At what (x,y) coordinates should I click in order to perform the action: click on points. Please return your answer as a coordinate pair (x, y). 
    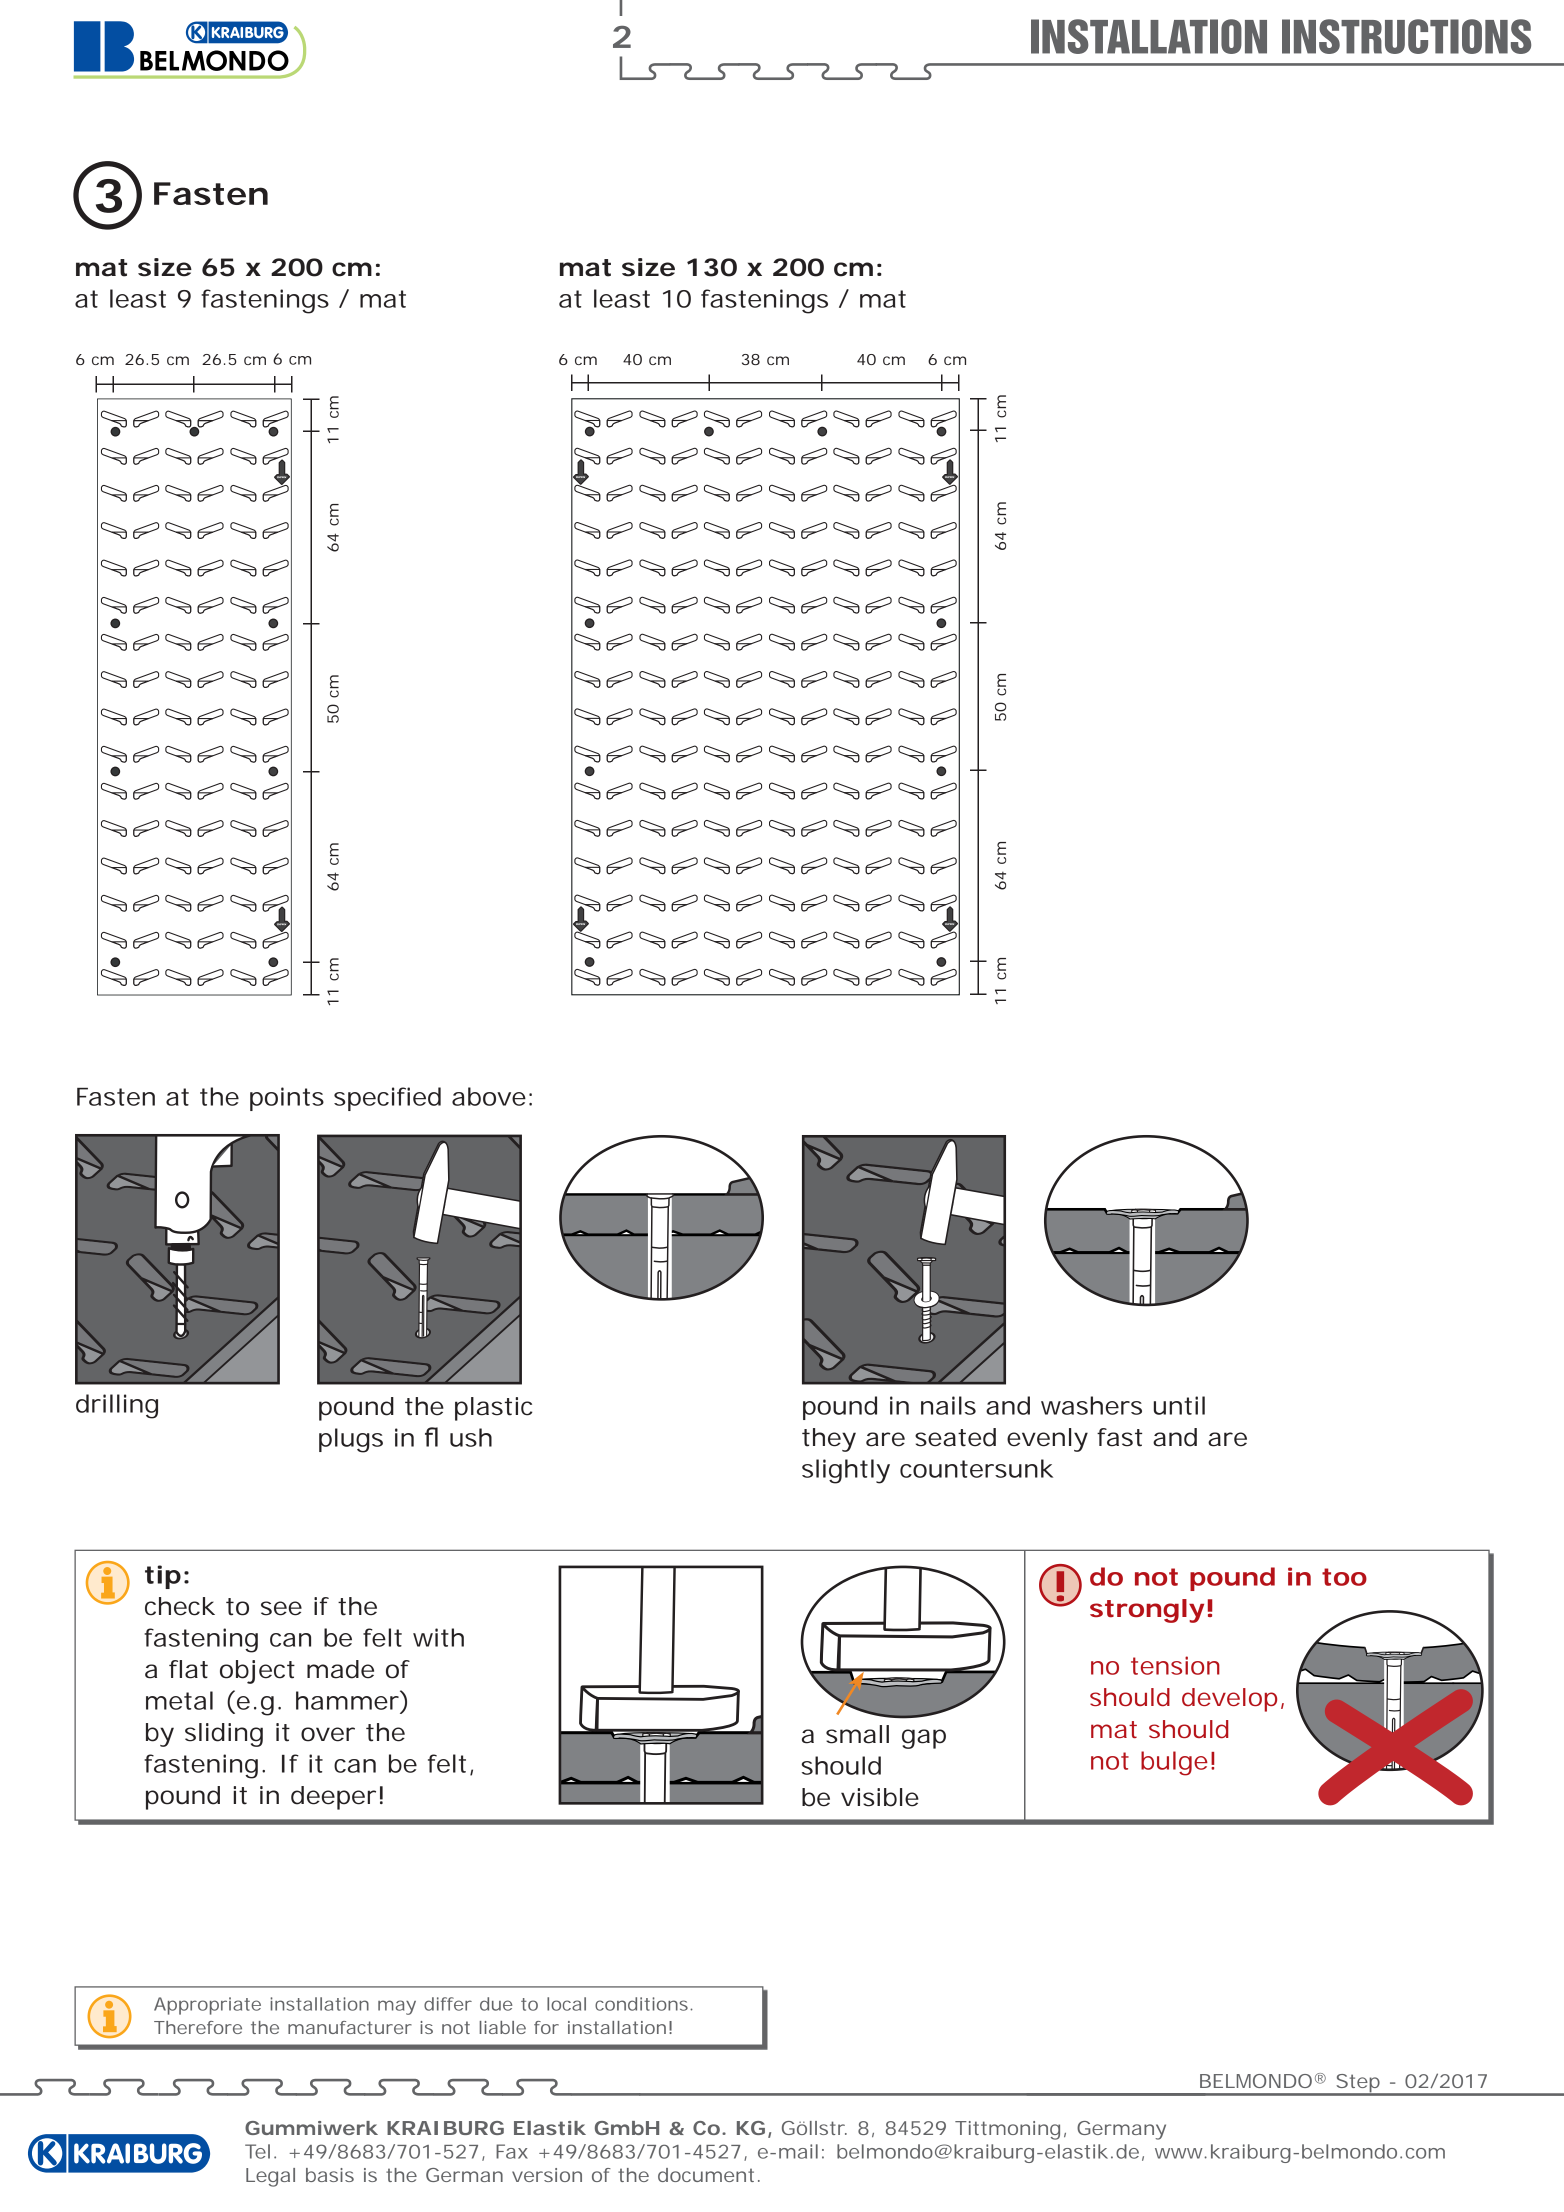
    Looking at the image, I should click on (287, 1099).
